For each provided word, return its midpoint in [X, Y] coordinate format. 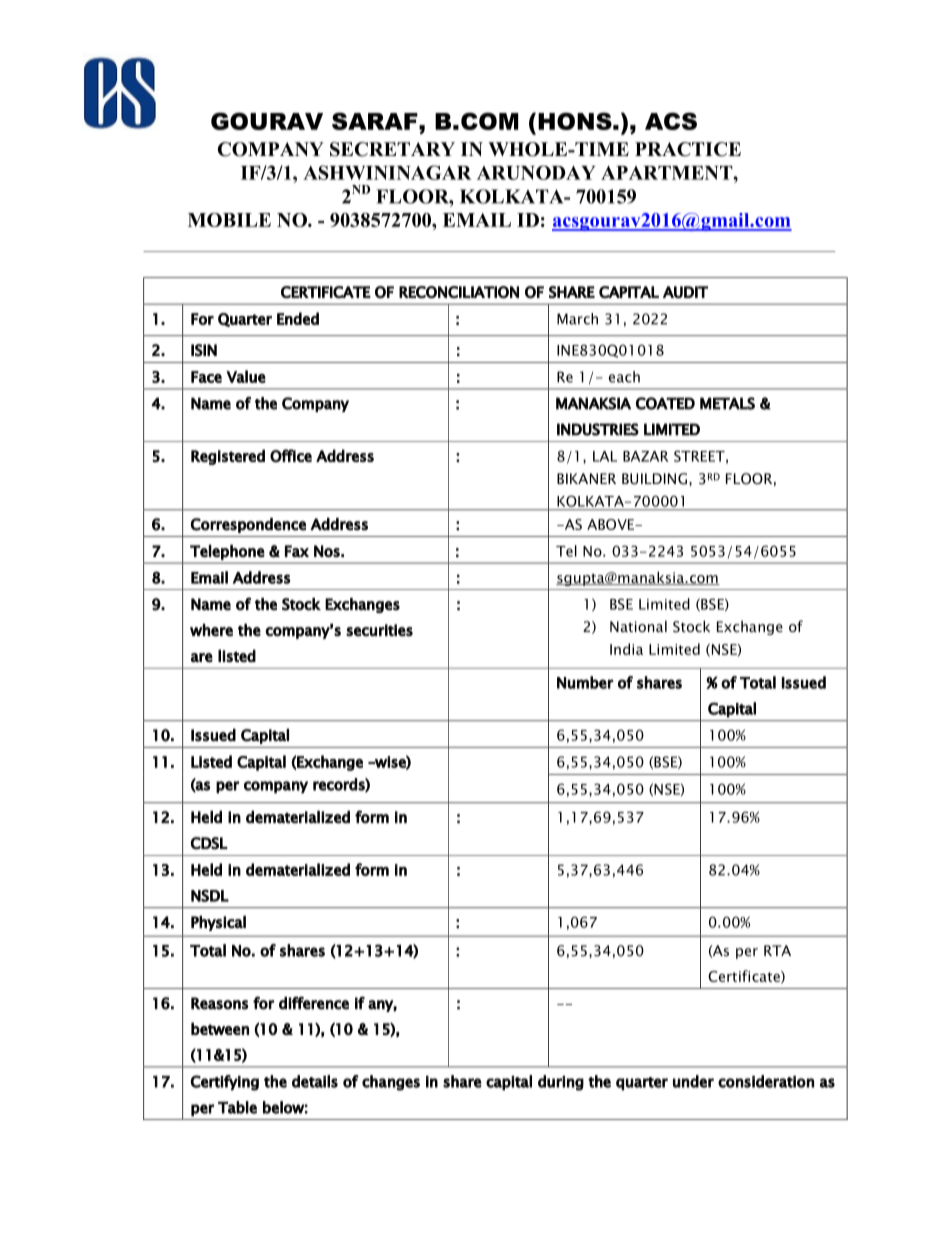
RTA [777, 950]
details [315, 1081]
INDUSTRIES [598, 429]
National [638, 626]
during [561, 1083]
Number [585, 682]
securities [379, 630]
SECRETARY [392, 149]
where [211, 630]
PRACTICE [688, 149]
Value [246, 376]
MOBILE [229, 220]
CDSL [209, 843]
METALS [727, 403]
